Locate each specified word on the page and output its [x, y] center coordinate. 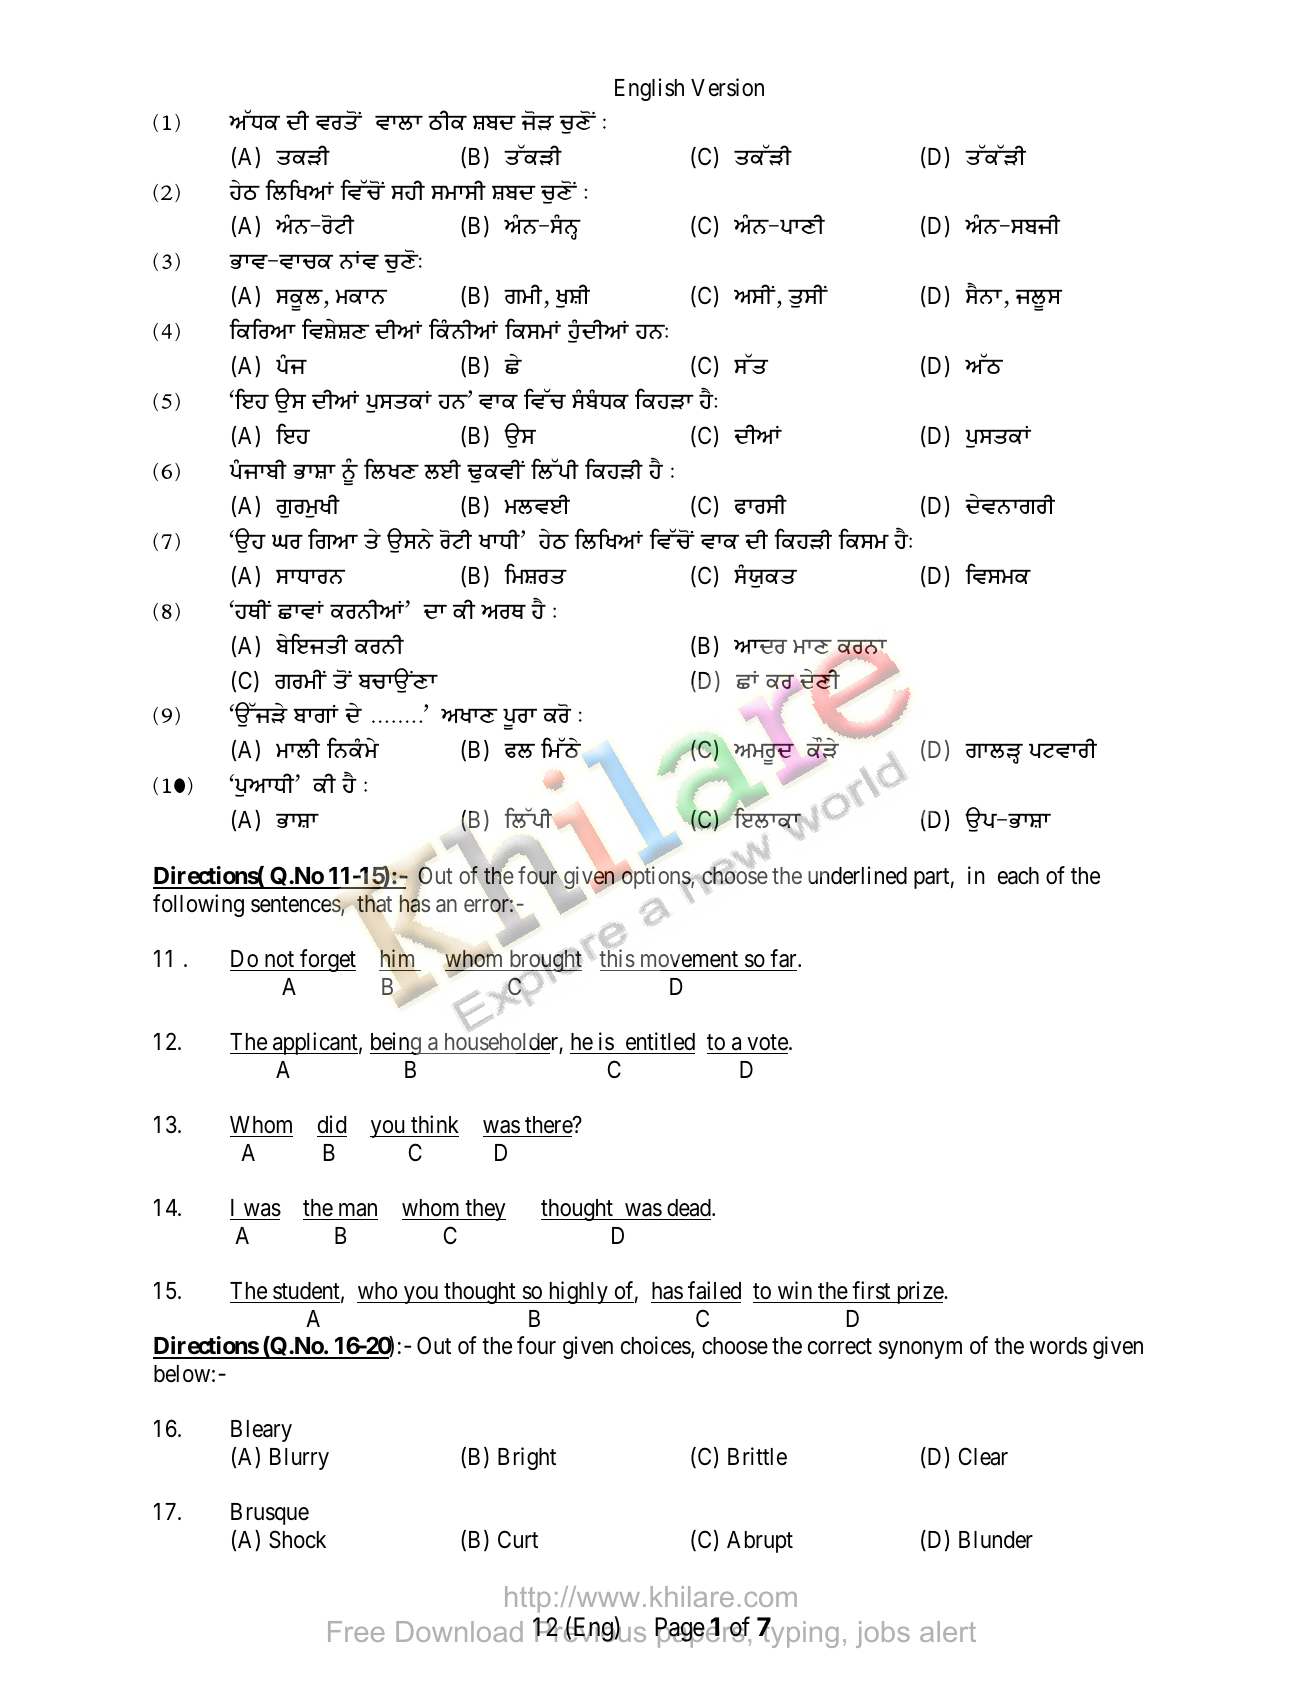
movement [689, 959]
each [1018, 876]
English [649, 89]
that [374, 904]
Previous [589, 1630]
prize [919, 1292]
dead [690, 1208]
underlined [857, 875]
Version [727, 87]
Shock [297, 1539]
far [784, 958]
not [279, 959]
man [358, 1210]
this [617, 958]
